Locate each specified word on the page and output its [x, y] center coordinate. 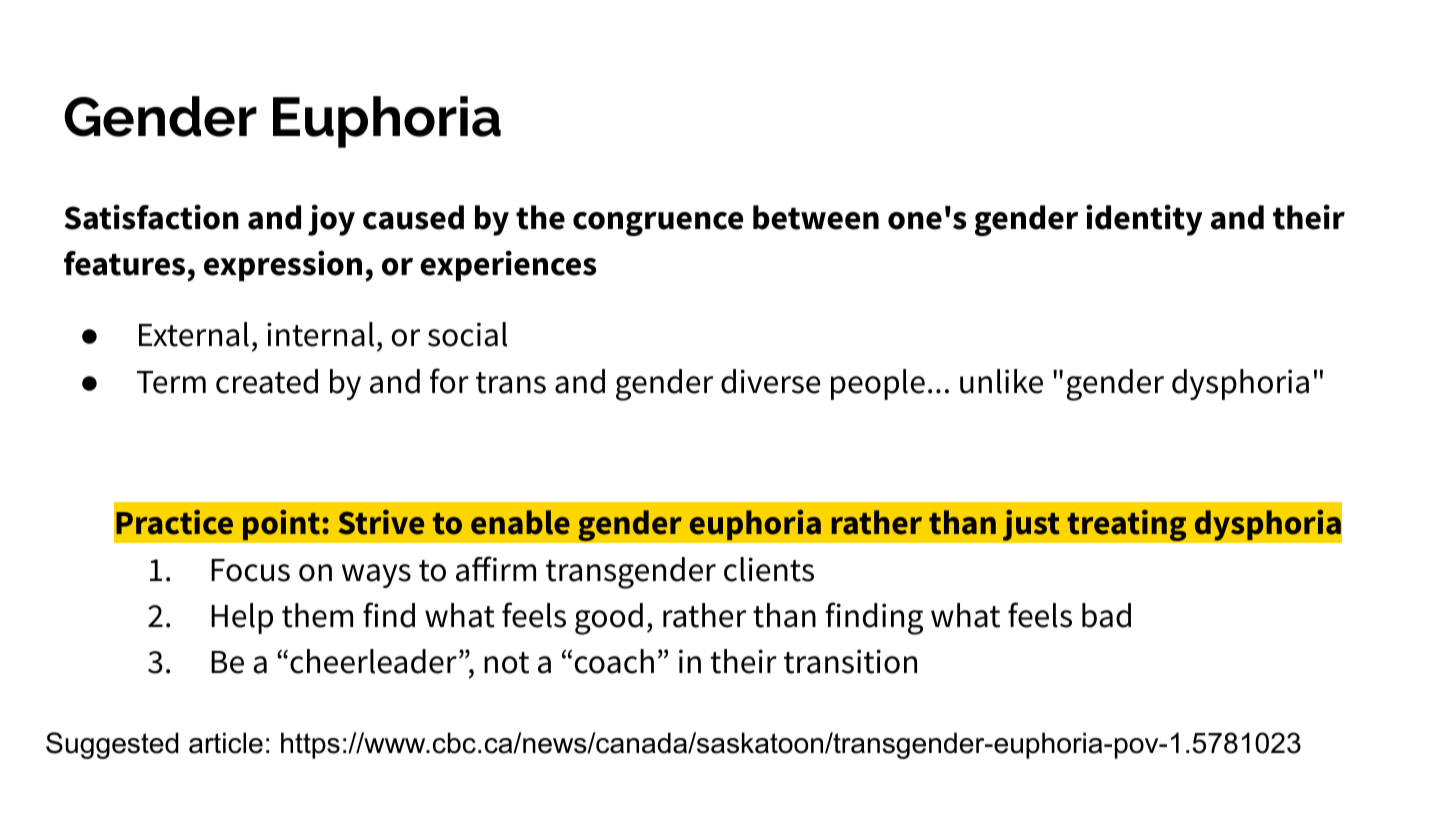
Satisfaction [151, 217]
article [226, 743]
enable [520, 522]
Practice [174, 522]
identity [1144, 220]
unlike [1001, 381]
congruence [658, 224]
